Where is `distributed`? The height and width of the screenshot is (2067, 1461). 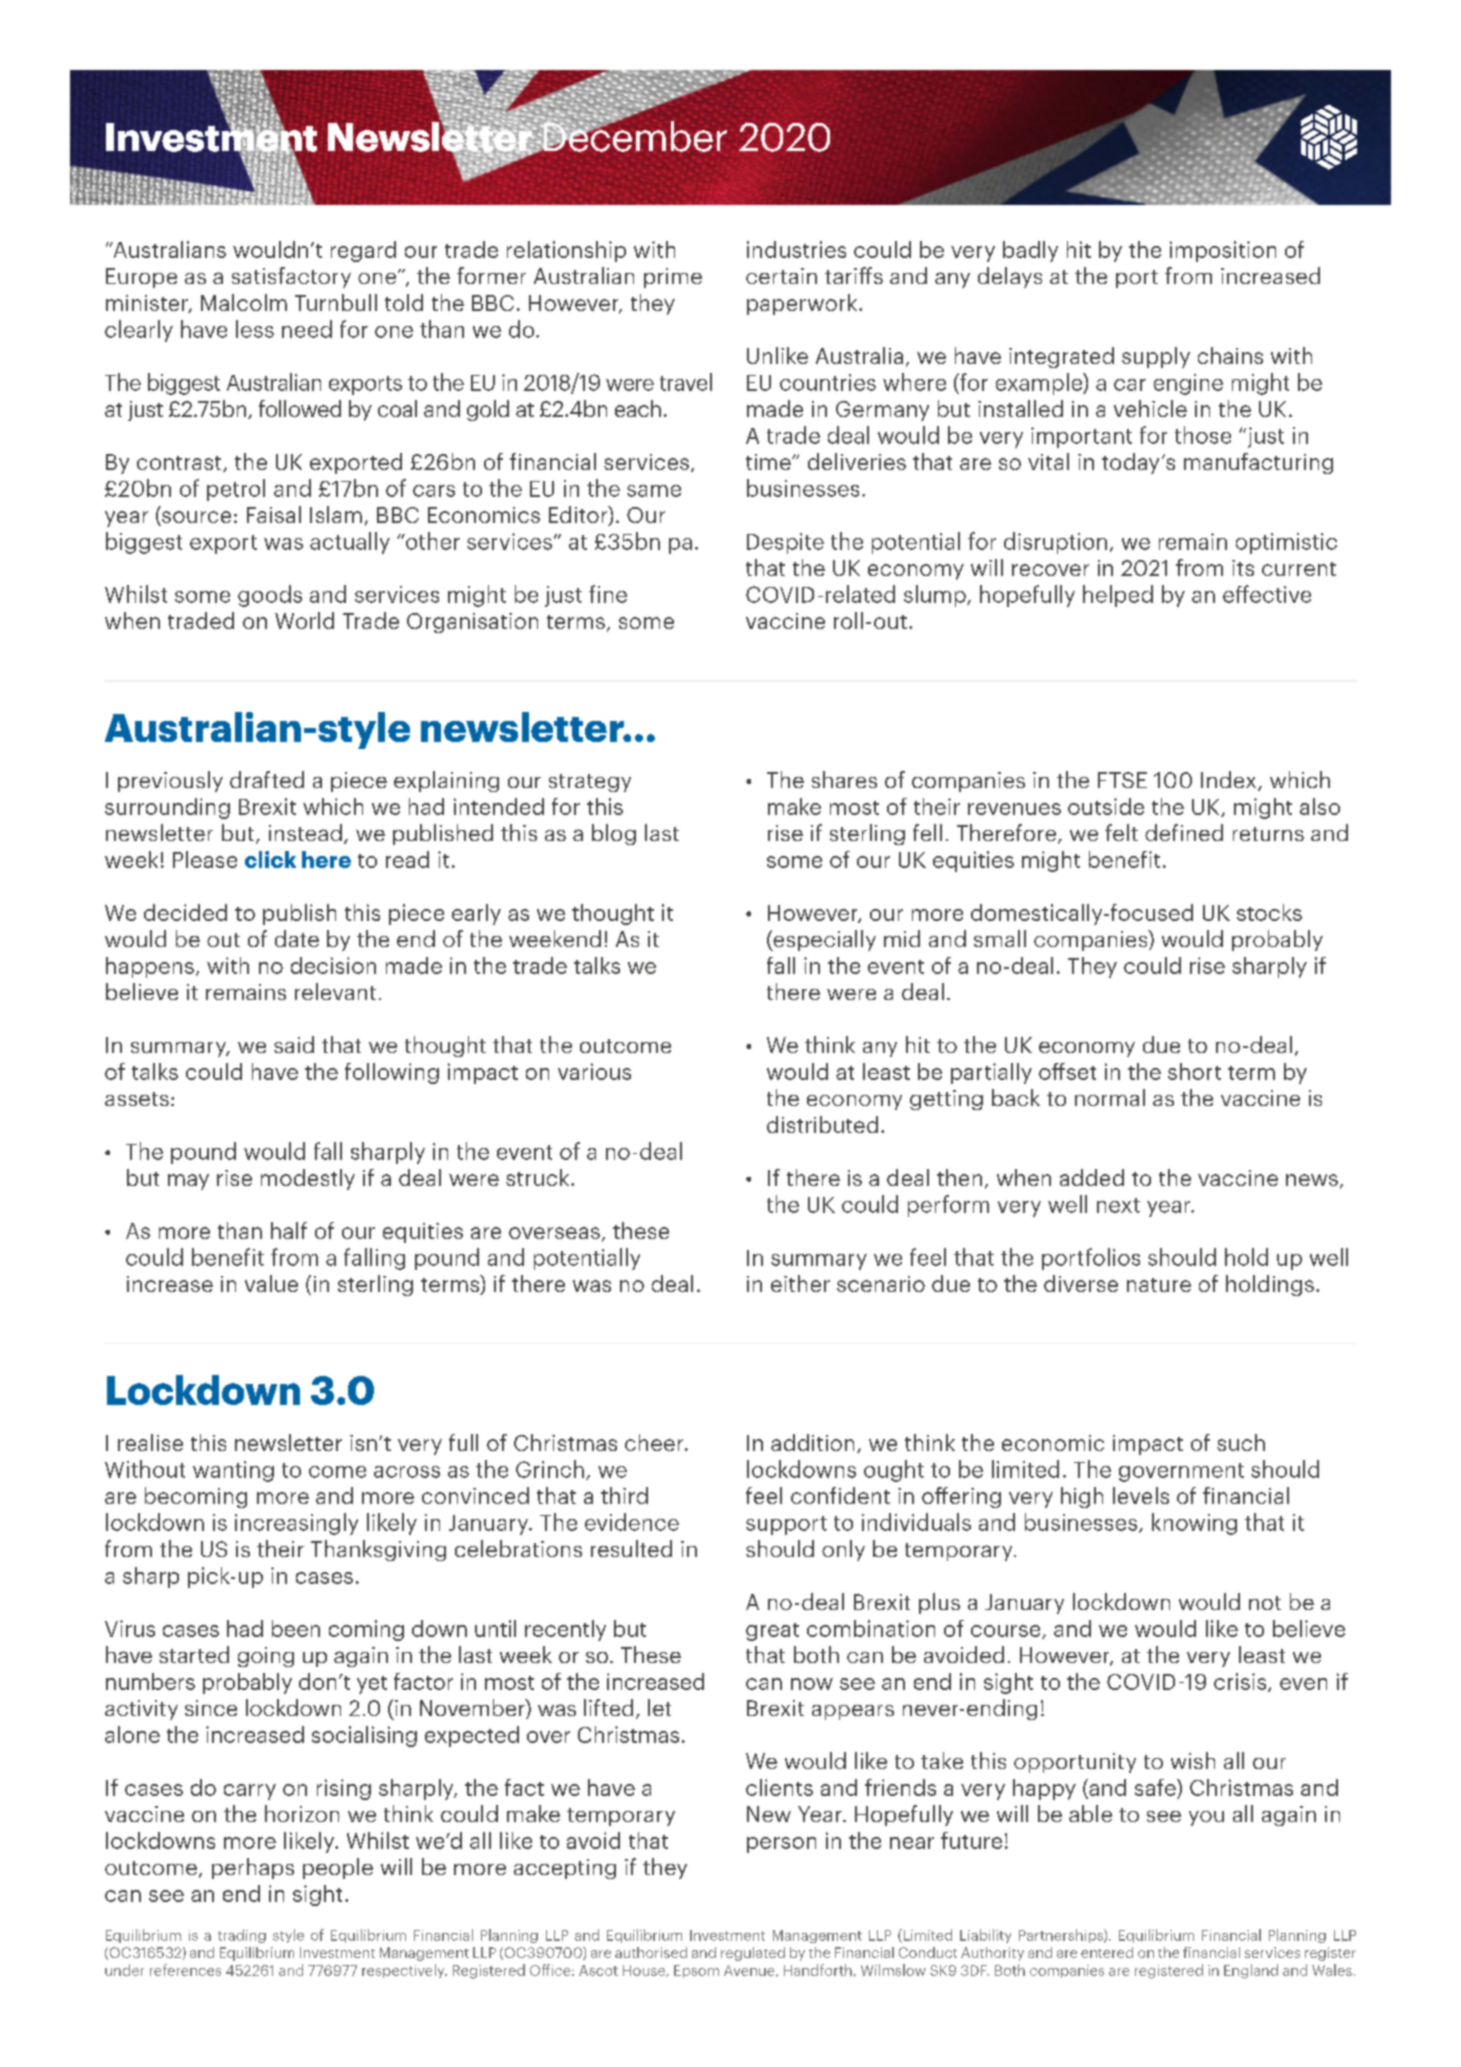 distributed is located at coordinates (822, 1124).
